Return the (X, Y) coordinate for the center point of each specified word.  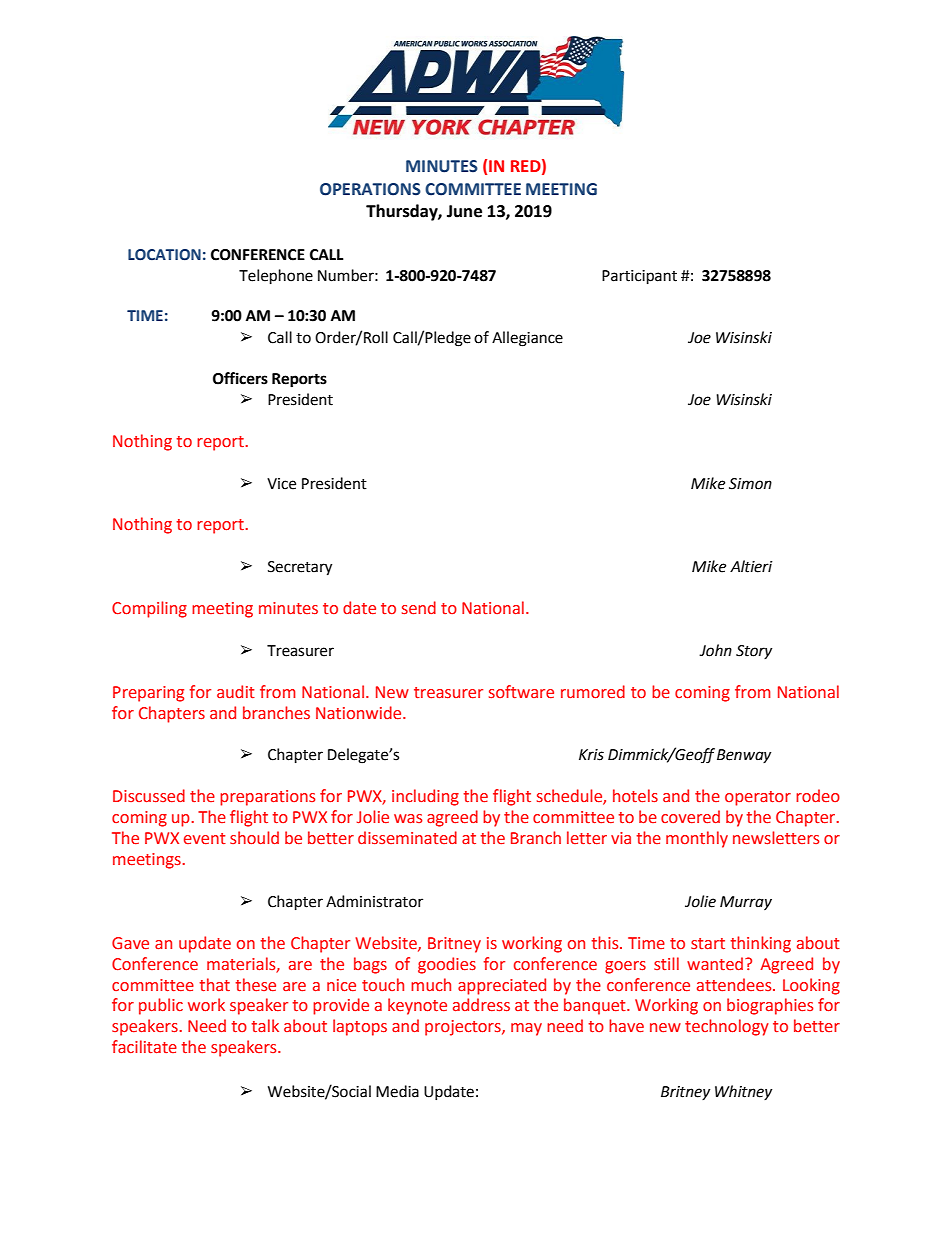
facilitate (144, 1047)
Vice (281, 484)
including (425, 797)
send (419, 608)
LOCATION (164, 255)
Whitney (743, 1092)
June (464, 211)
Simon (750, 484)
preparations (267, 798)
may (526, 1029)
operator (758, 798)
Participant (639, 277)
